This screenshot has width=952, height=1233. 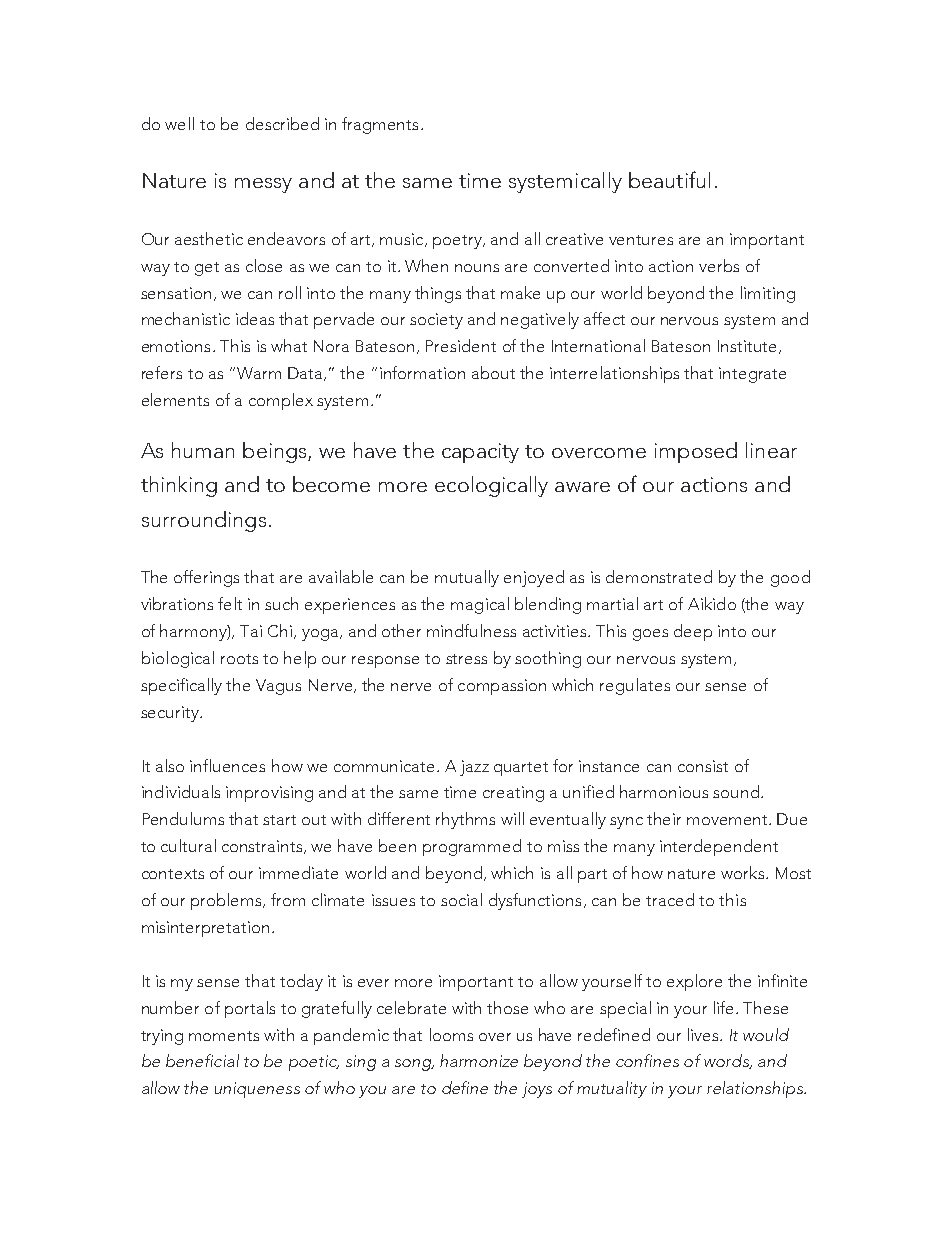 I want to click on beautiful, so click(x=669, y=179).
